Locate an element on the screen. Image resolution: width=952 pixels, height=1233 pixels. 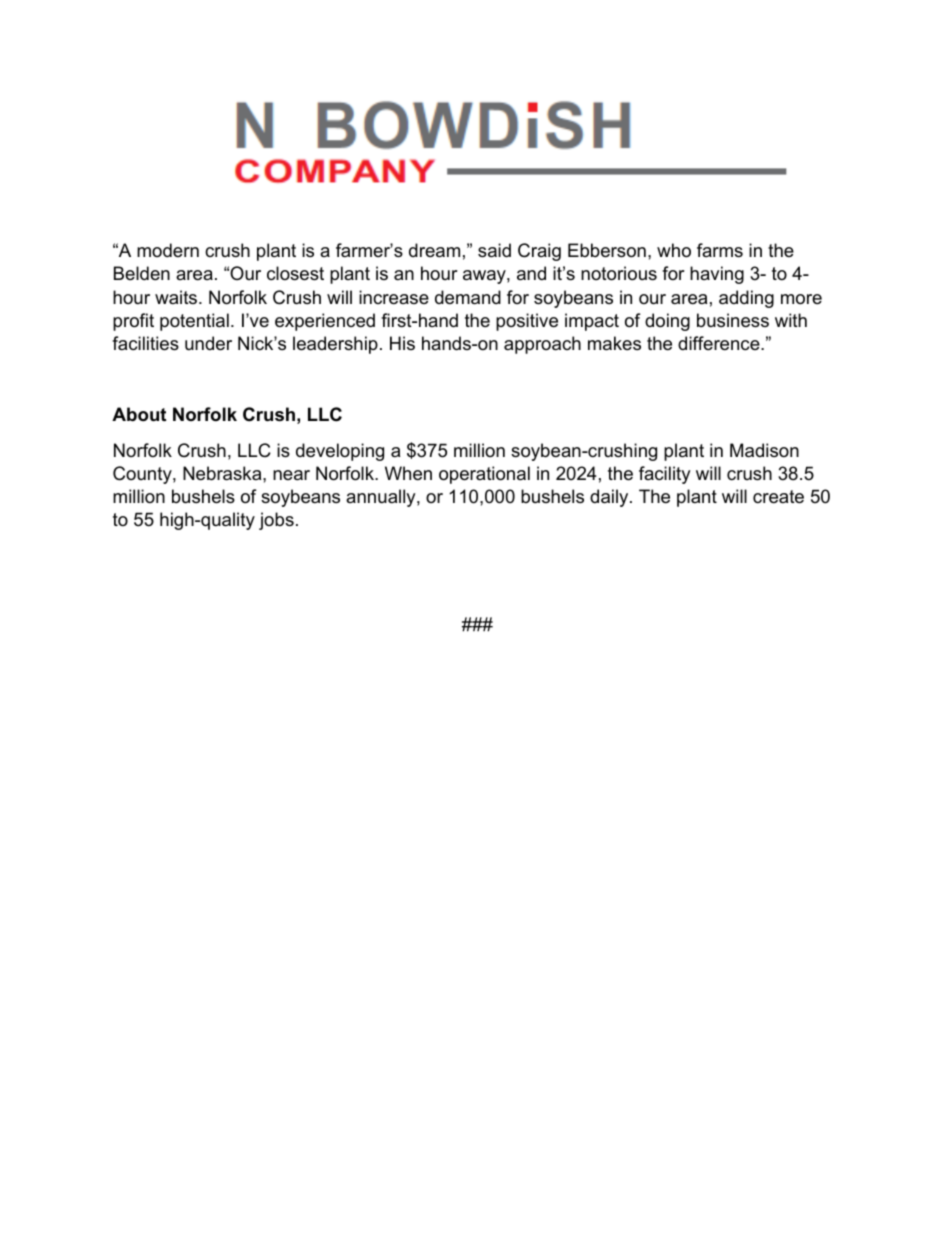
create is located at coordinates (778, 497).
